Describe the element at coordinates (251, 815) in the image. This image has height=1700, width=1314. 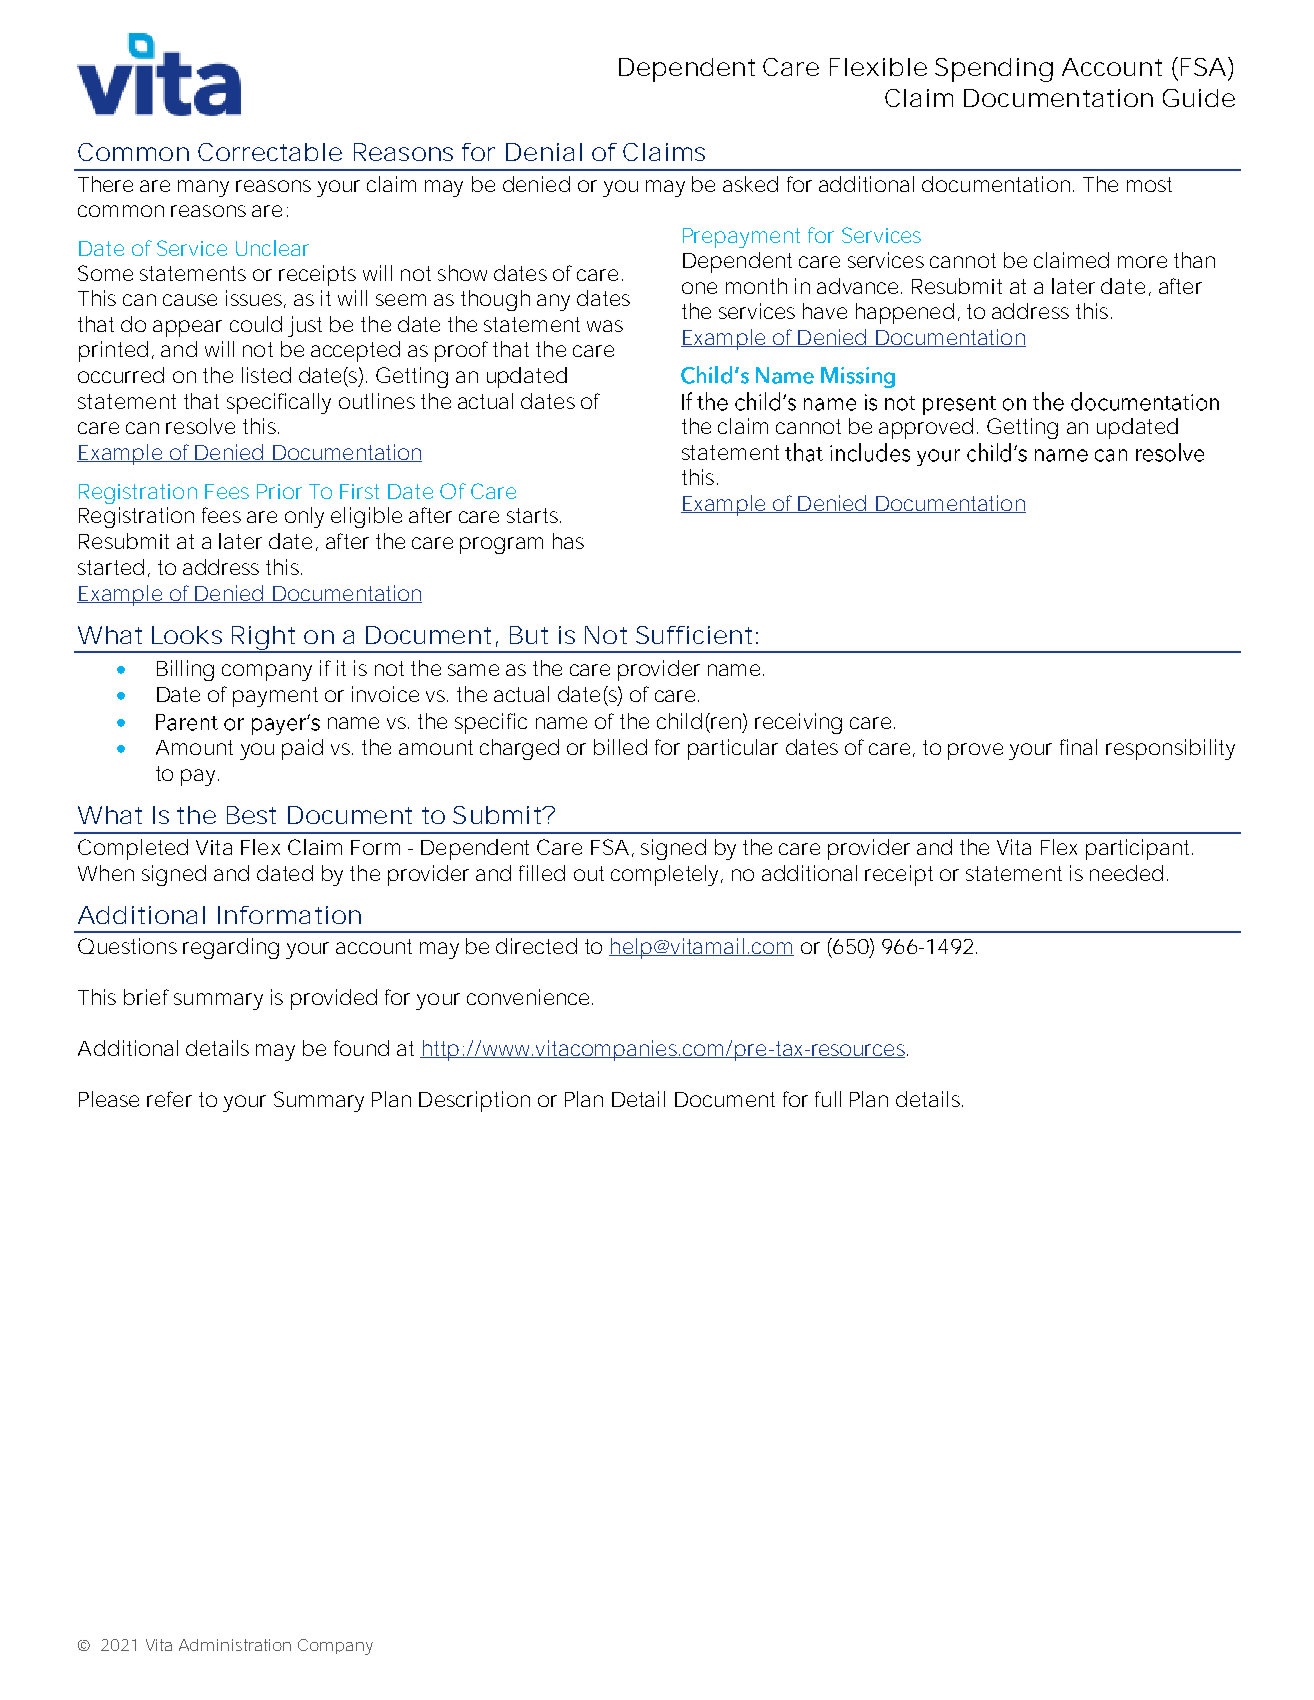
I see `Best` at that location.
